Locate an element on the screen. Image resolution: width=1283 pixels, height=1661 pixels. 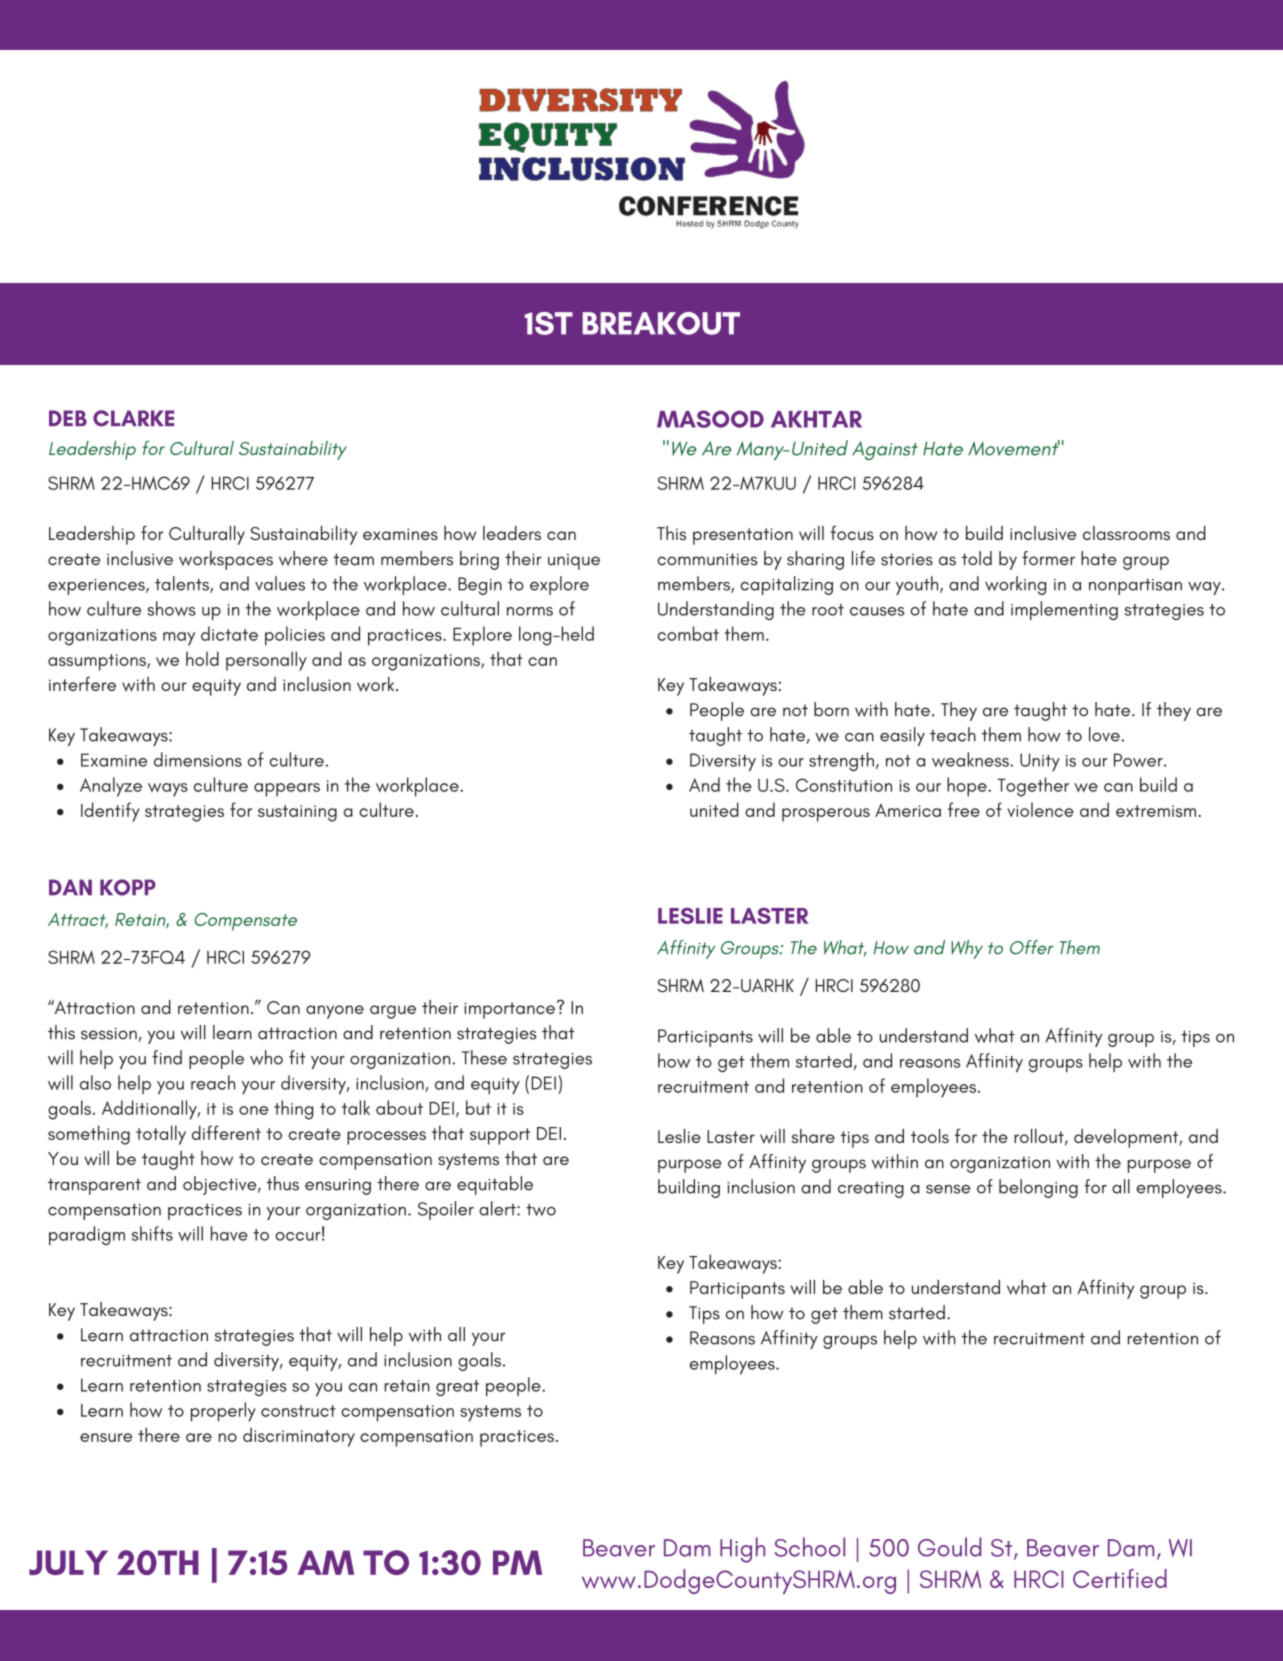
BREAKOUT is located at coordinates (661, 323).
